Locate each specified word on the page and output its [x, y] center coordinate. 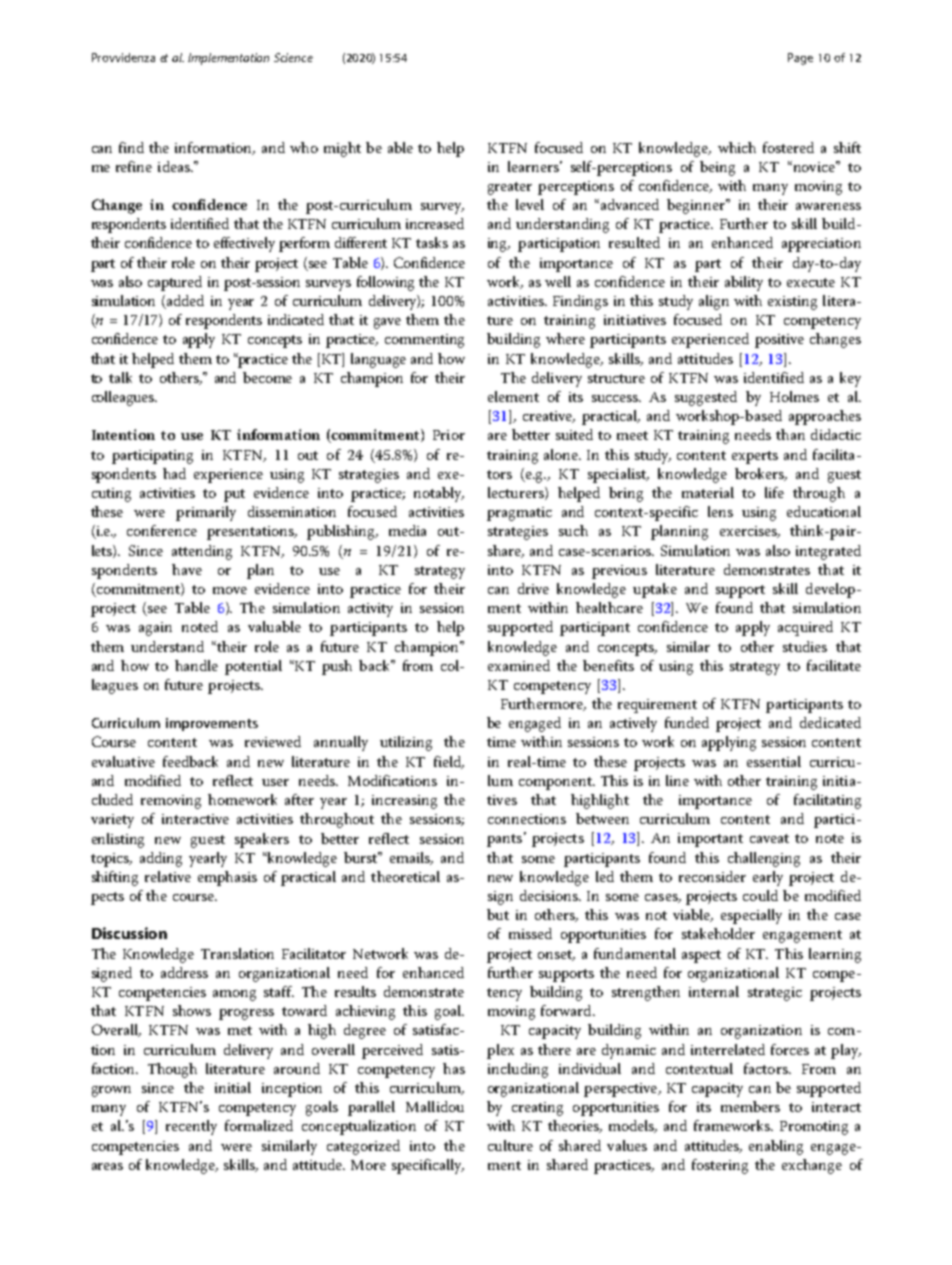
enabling [776, 1147]
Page [800, 59]
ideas [175, 166]
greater [510, 188]
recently [191, 1127]
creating [537, 1109]
